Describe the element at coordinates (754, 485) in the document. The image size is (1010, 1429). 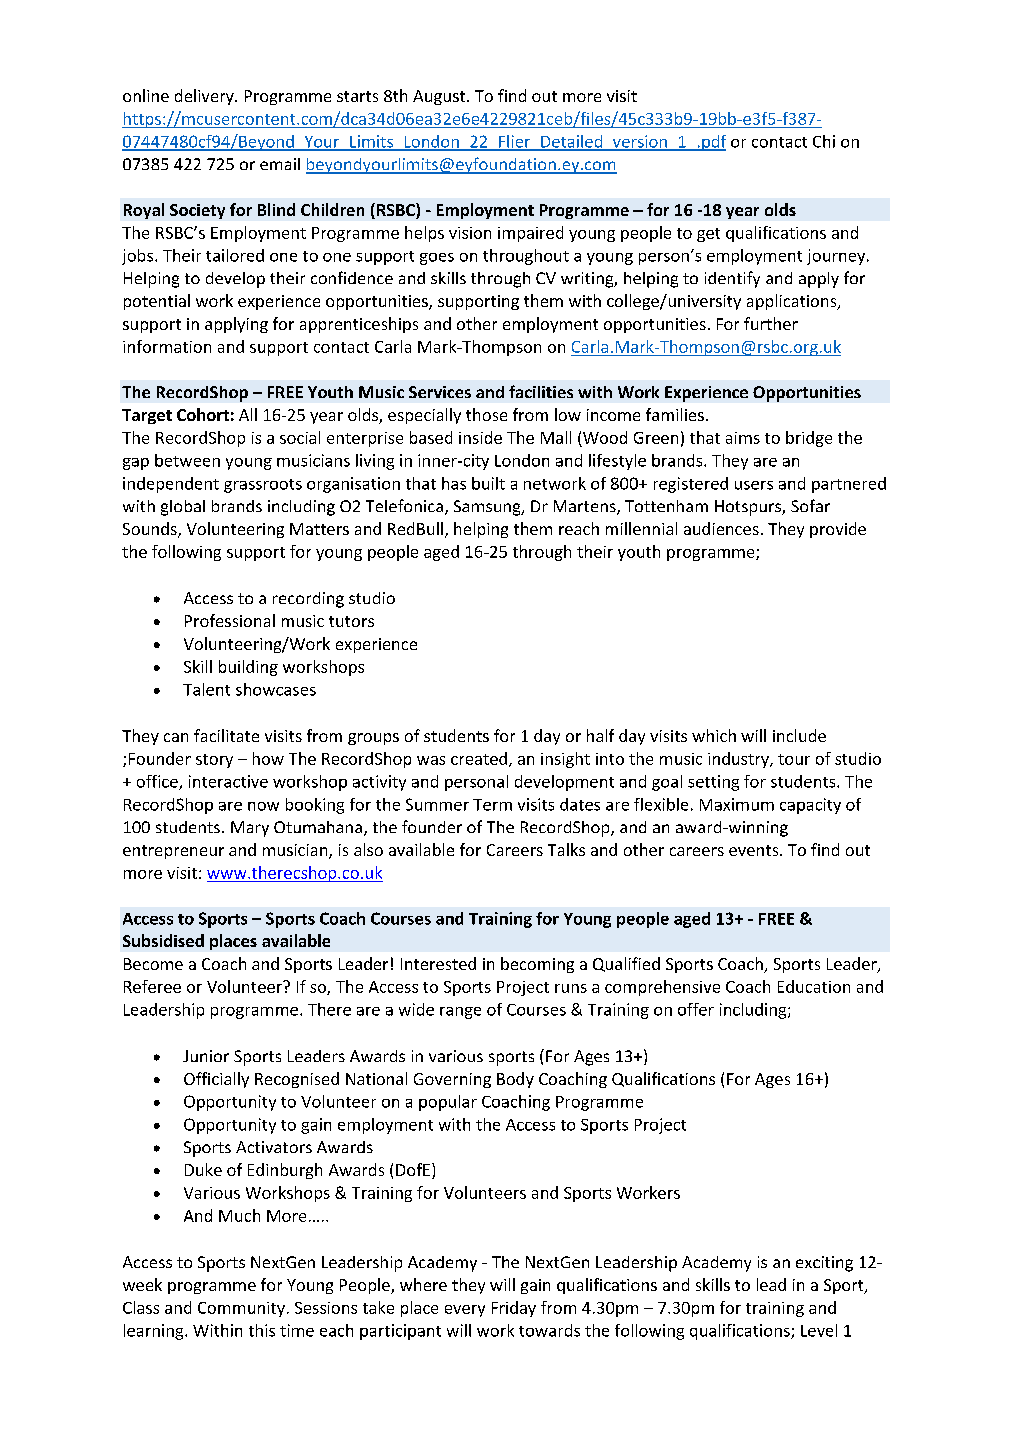
I see `users` at that location.
